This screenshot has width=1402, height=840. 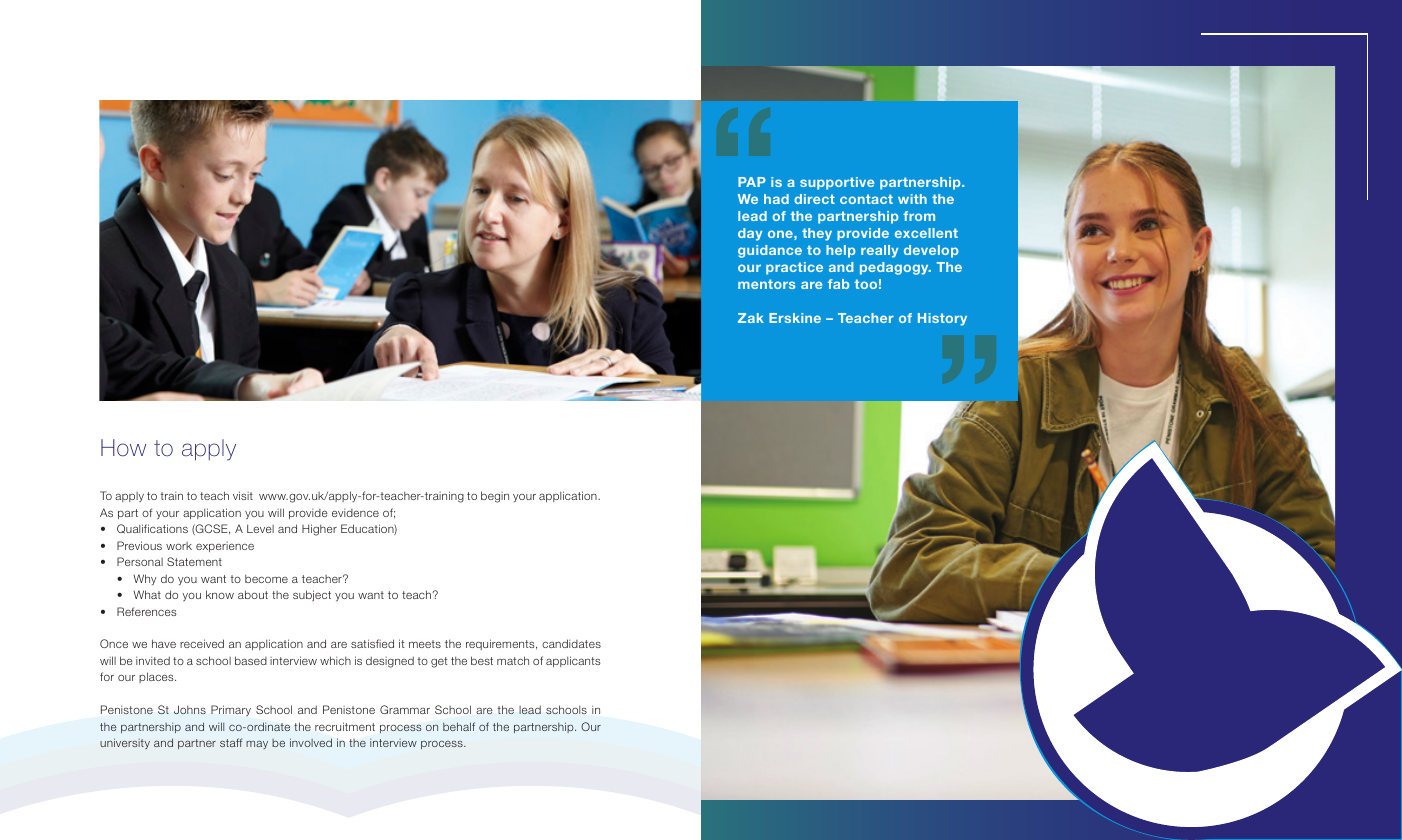 What do you see at coordinates (495, 497) in the screenshot?
I see `begin` at bounding box center [495, 497].
